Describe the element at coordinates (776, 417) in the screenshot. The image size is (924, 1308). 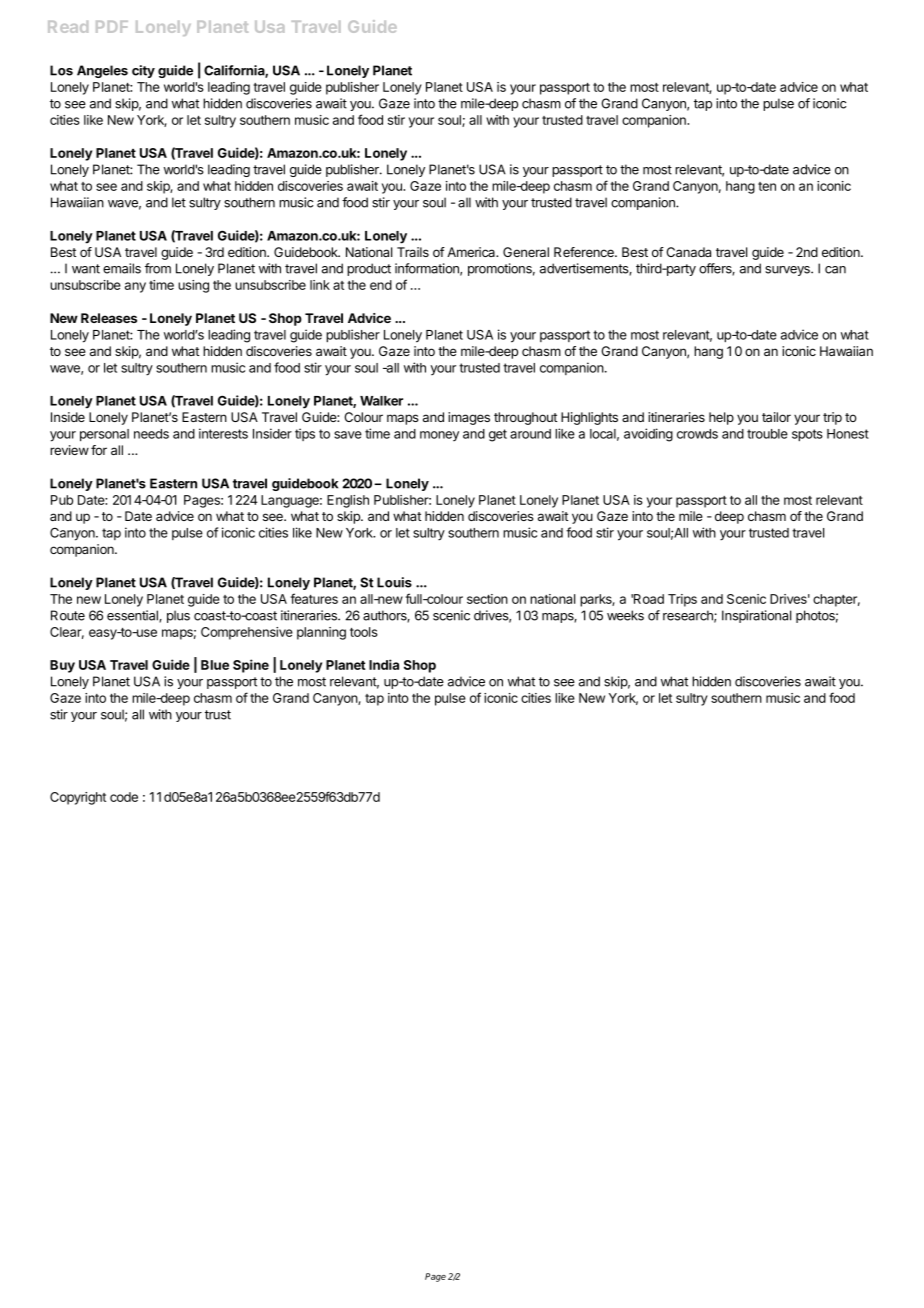
I see `tailor` at that location.
